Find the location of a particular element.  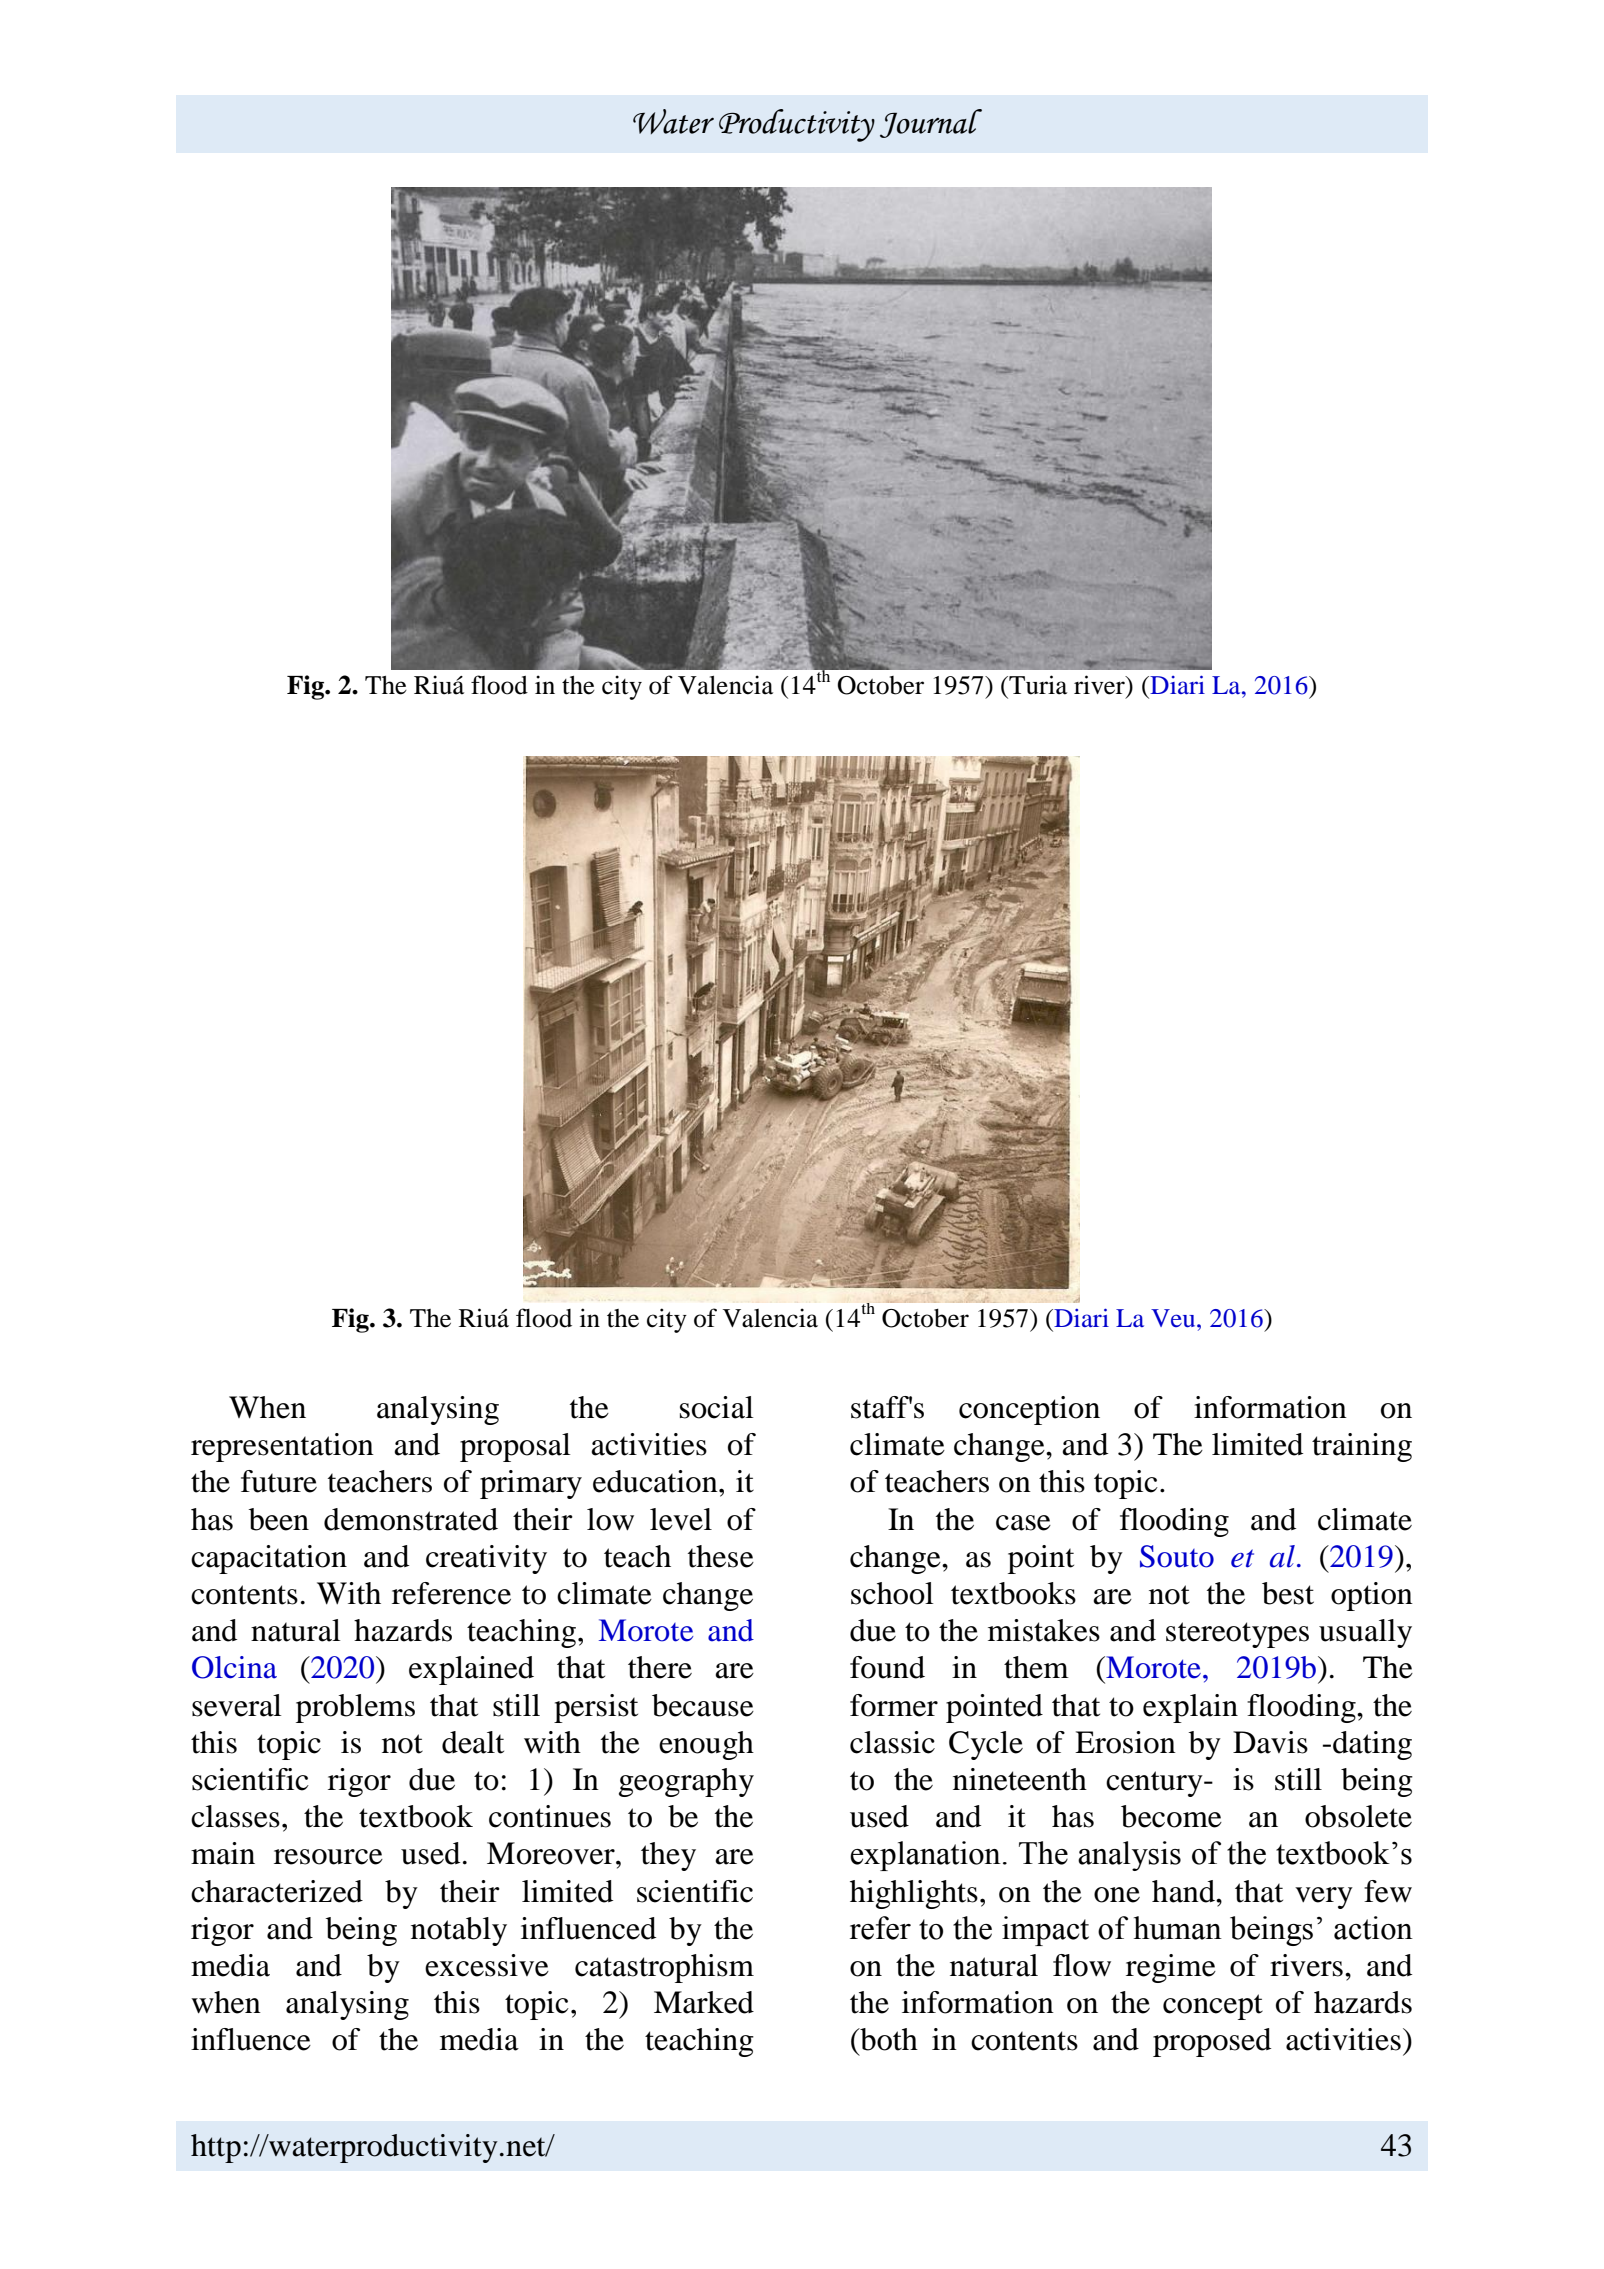

Journal is located at coordinates (931, 123).
